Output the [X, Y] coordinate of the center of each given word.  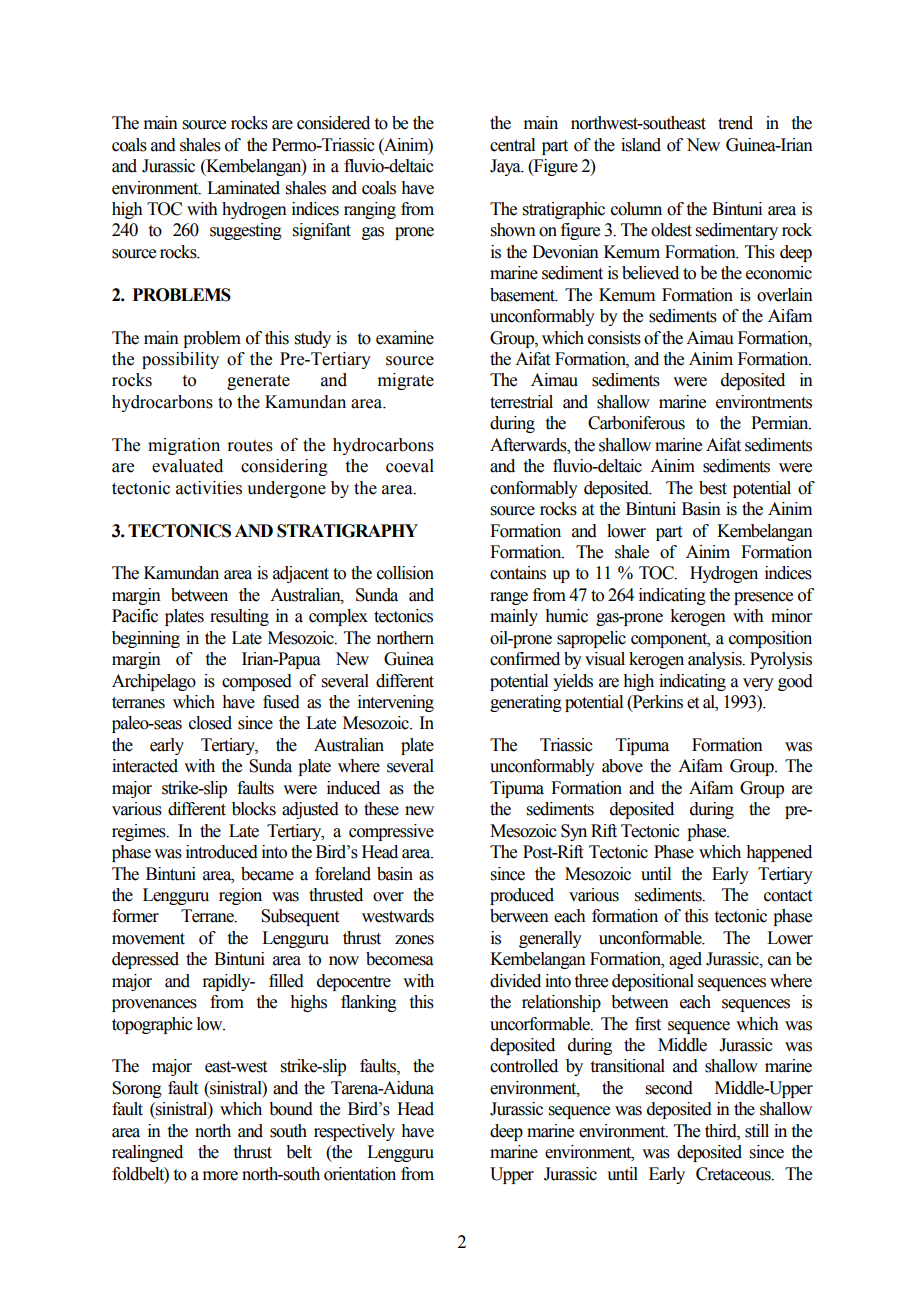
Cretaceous [734, 1174]
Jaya [506, 167]
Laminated [243, 188]
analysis [716, 660]
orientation [360, 1174]
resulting [239, 617]
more [220, 1176]
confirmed [525, 659]
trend [735, 123]
